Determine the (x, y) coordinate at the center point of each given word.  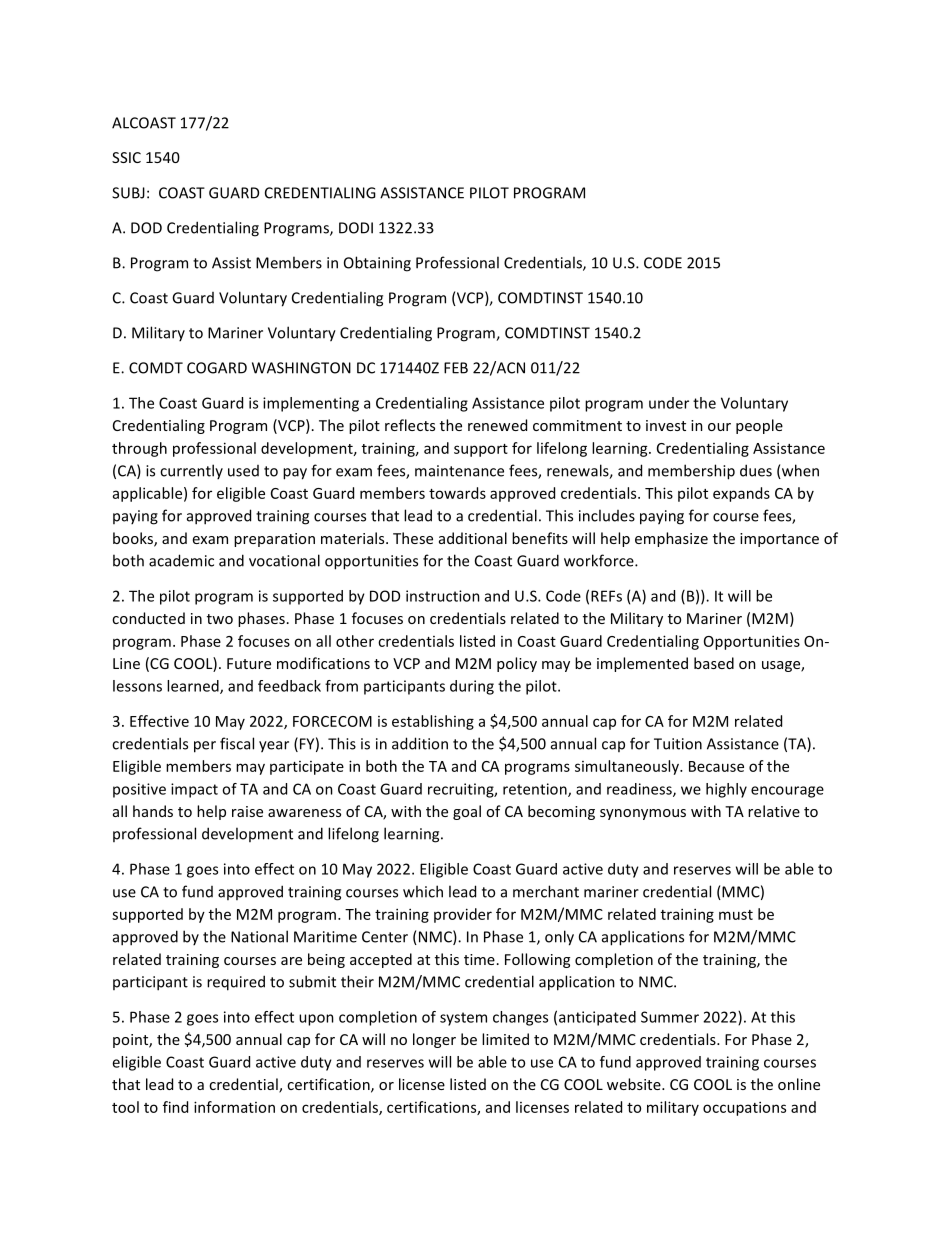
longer (434, 1040)
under (669, 403)
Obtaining (377, 264)
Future (249, 663)
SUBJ (128, 193)
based (714, 663)
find (175, 1107)
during (472, 687)
